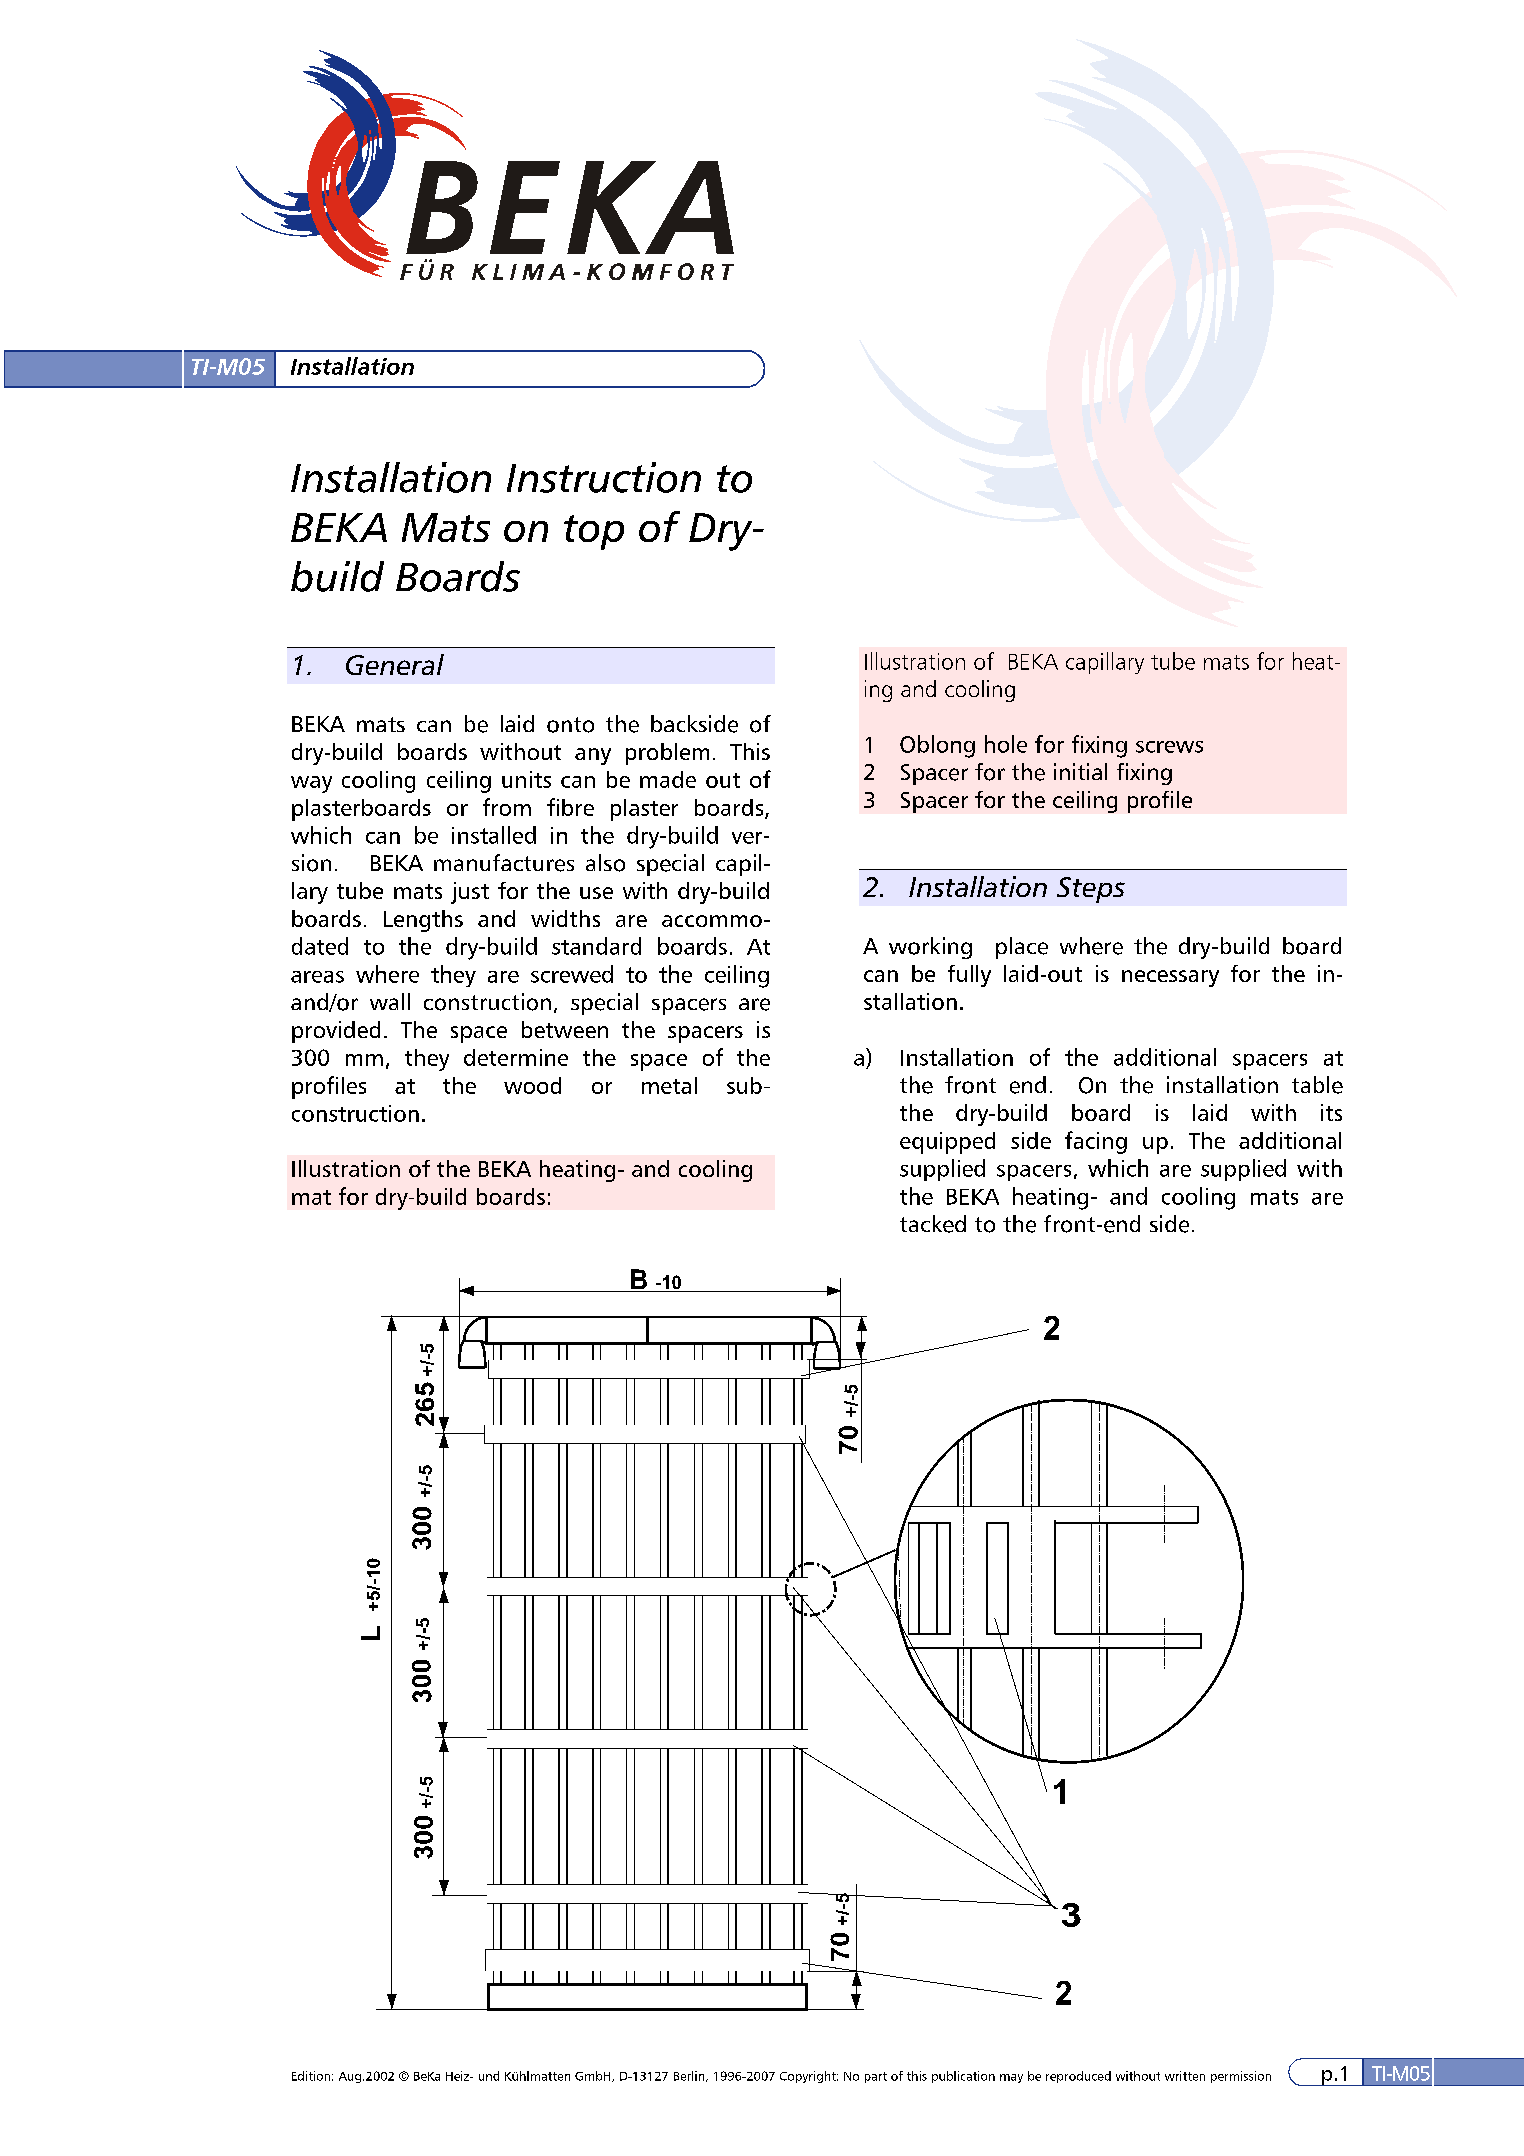 The image size is (1524, 2156). Describe the element at coordinates (1185, 2076) in the document. I see `written` at that location.
